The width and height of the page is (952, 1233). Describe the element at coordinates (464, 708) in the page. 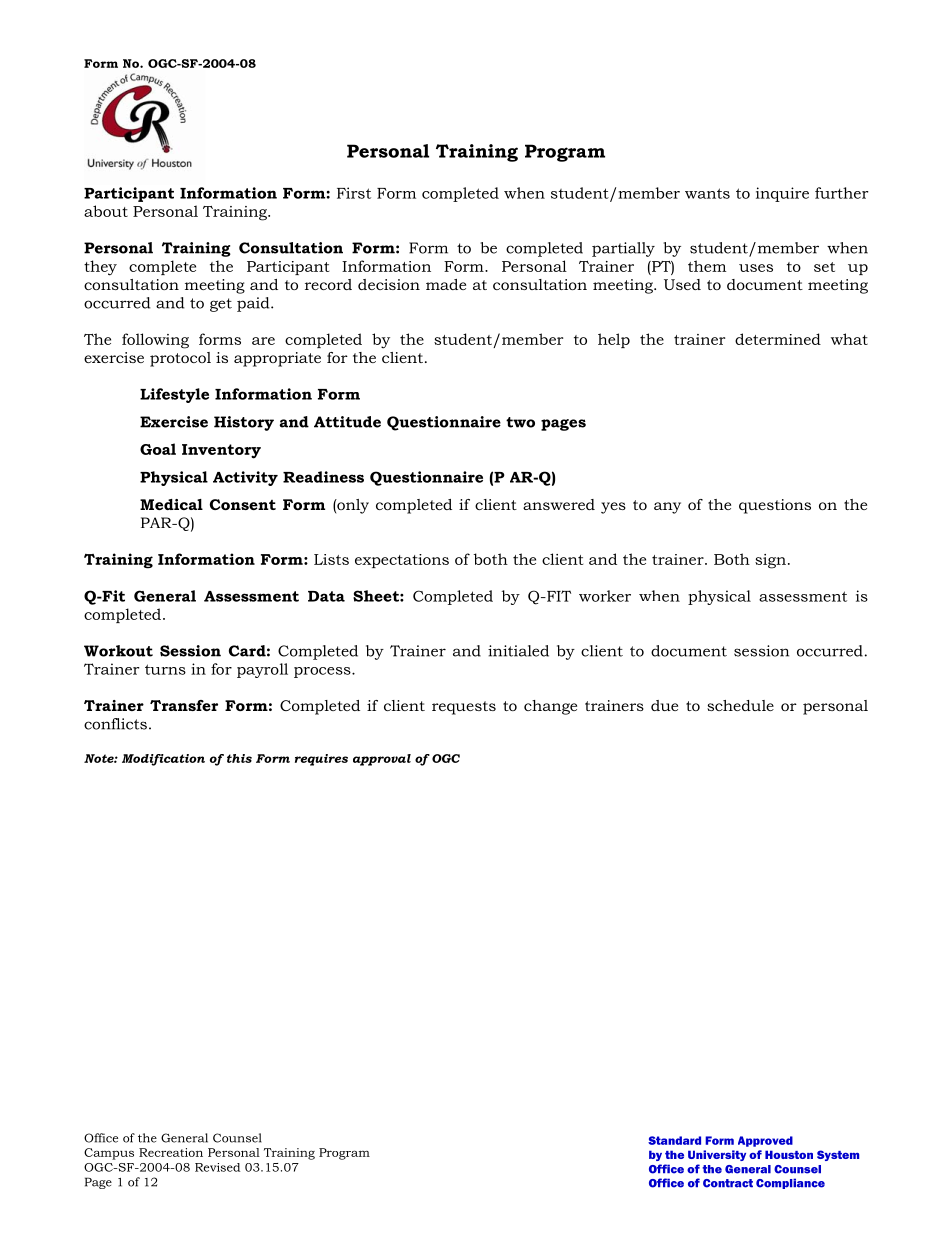

I see `requests` at that location.
